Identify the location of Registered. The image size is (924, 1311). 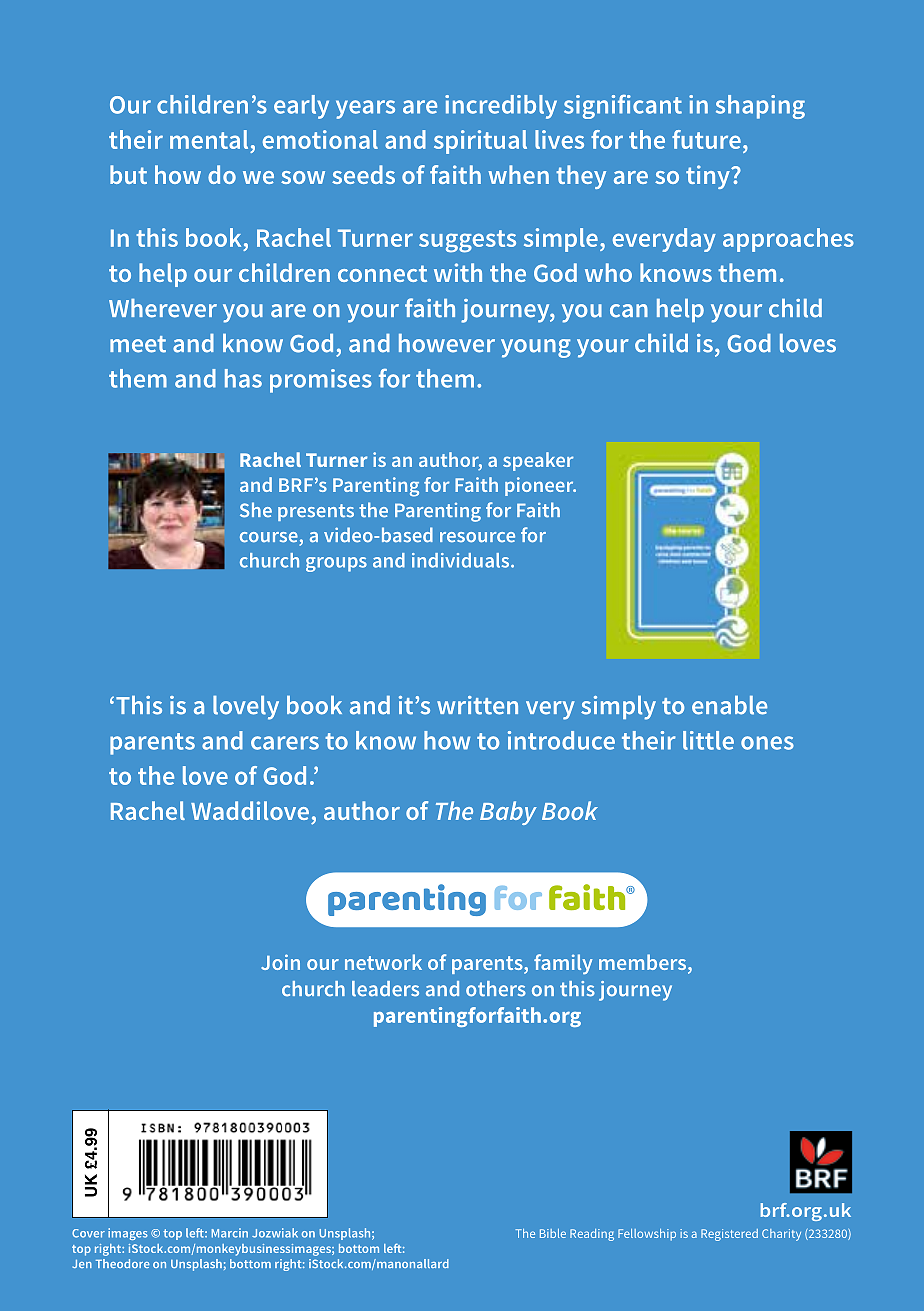
(729, 1235).
